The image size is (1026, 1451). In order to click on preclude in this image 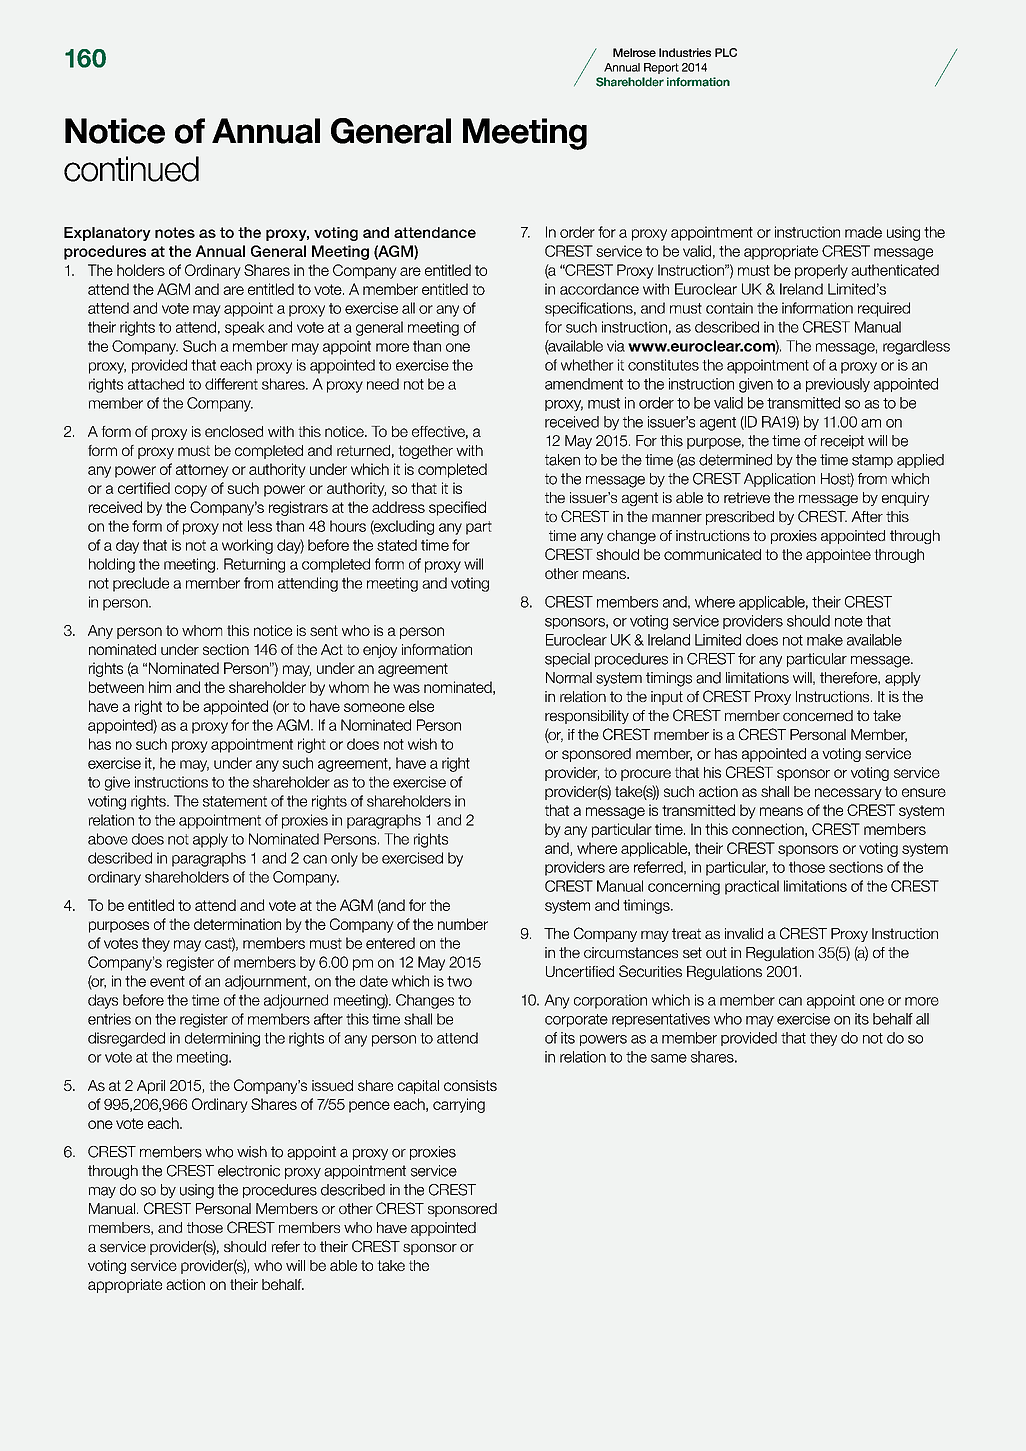, I will do `click(141, 584)`.
